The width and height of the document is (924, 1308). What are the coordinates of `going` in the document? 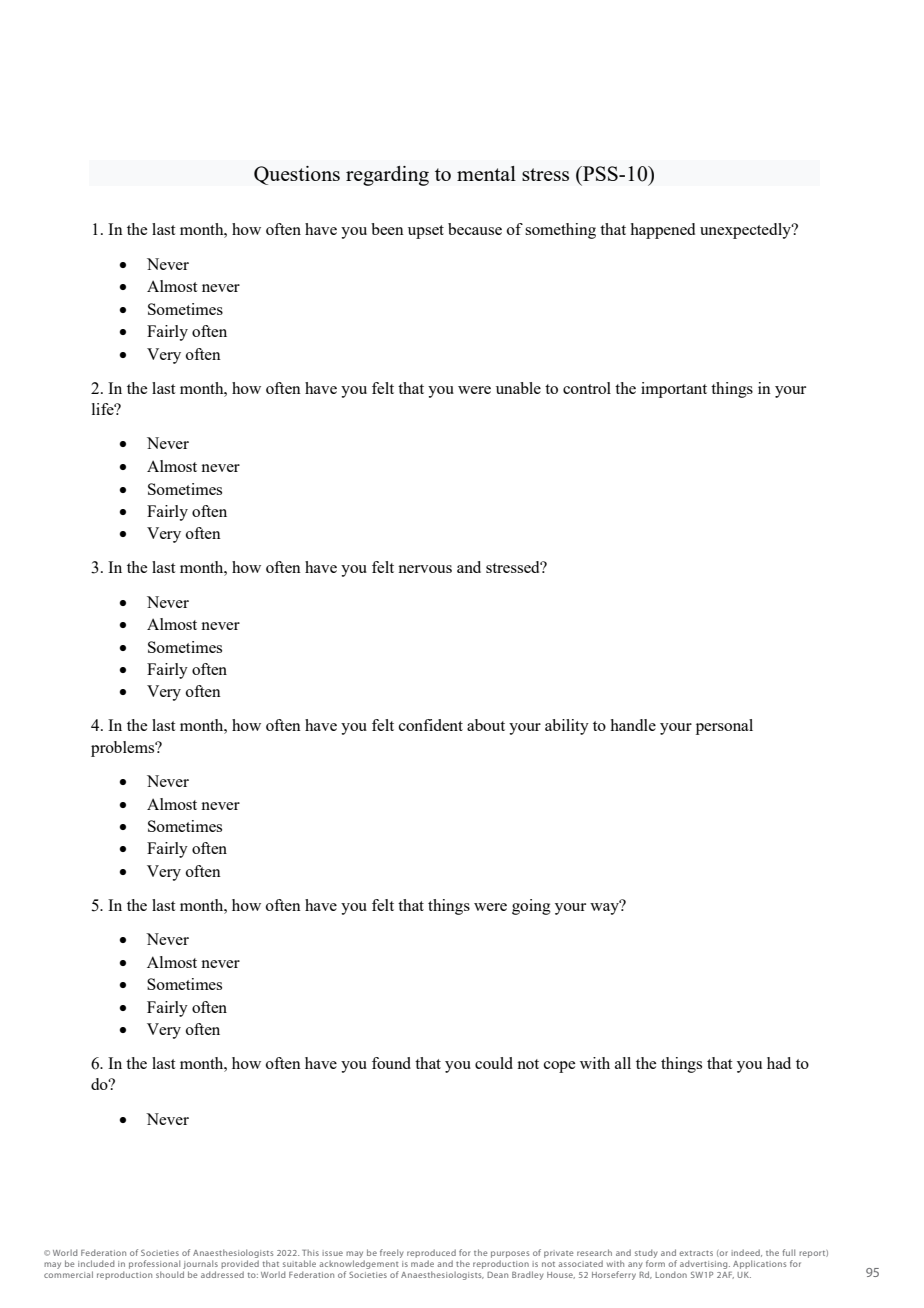 It's located at (531, 907).
